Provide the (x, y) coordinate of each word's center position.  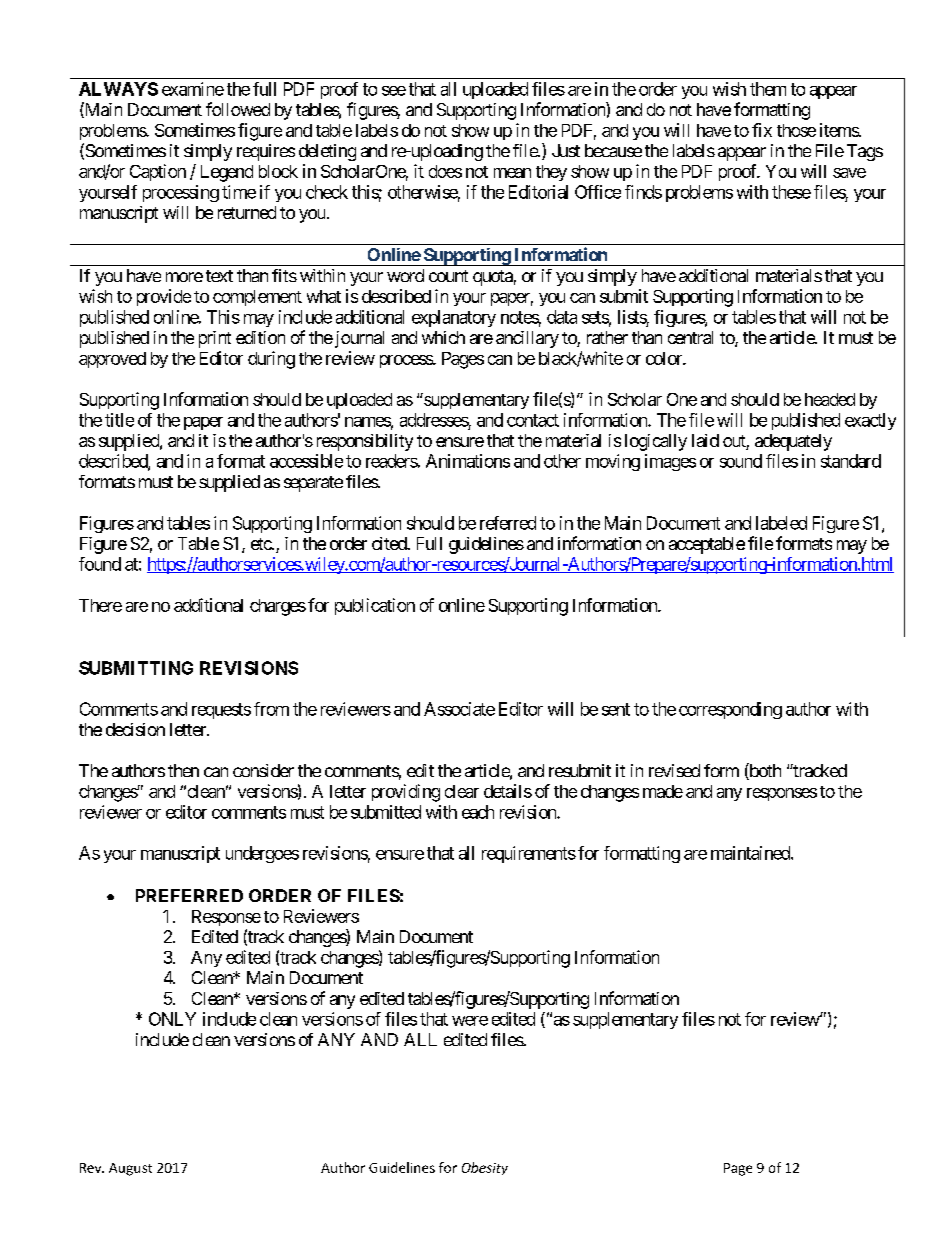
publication (375, 606)
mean (512, 173)
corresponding (730, 710)
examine (193, 89)
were (470, 1021)
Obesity (485, 1168)
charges (278, 607)
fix (762, 130)
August (130, 1169)
